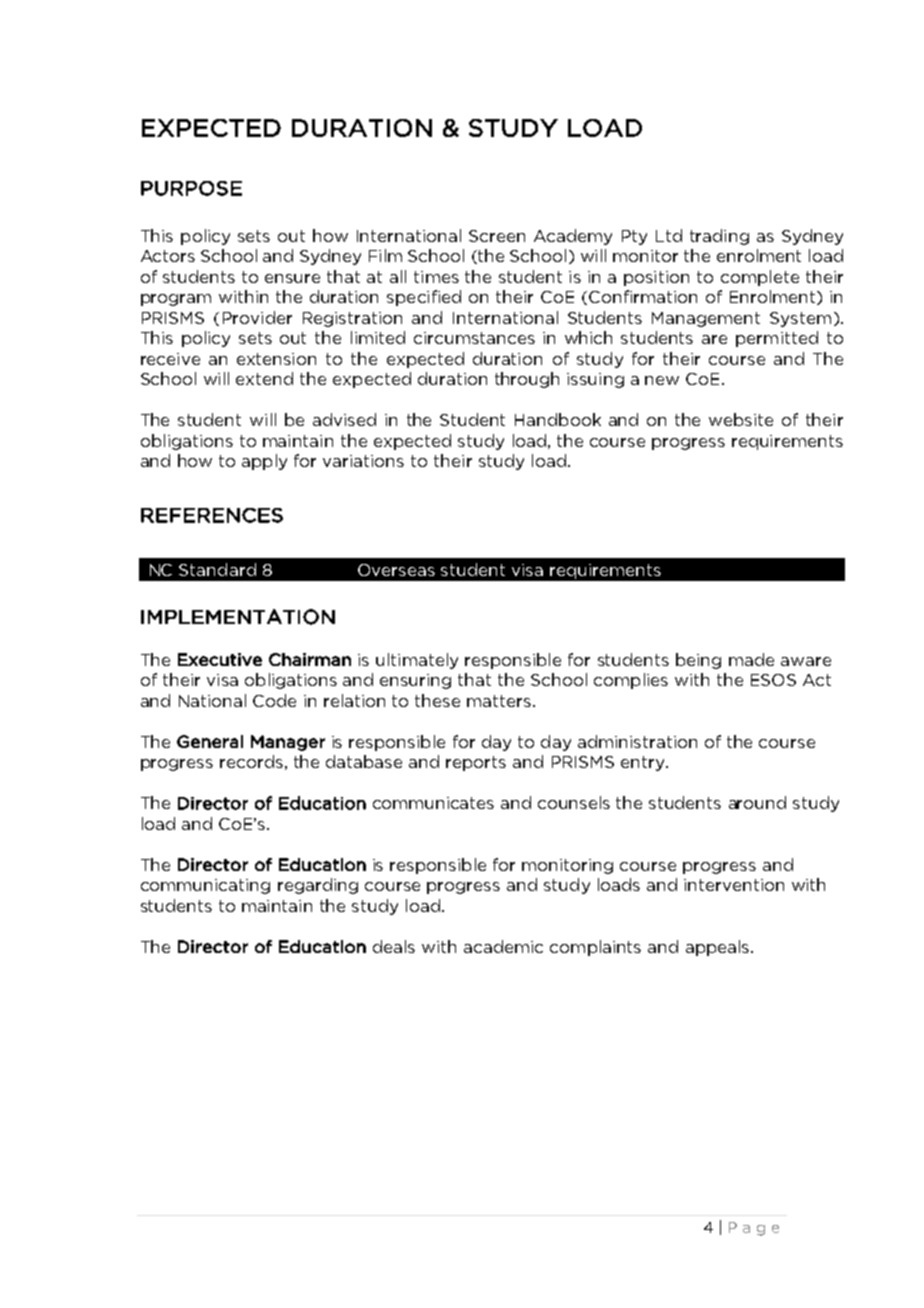 This screenshot has width=924, height=1308. Describe the element at coordinates (719, 237) in the screenshot. I see `trading` at that location.
